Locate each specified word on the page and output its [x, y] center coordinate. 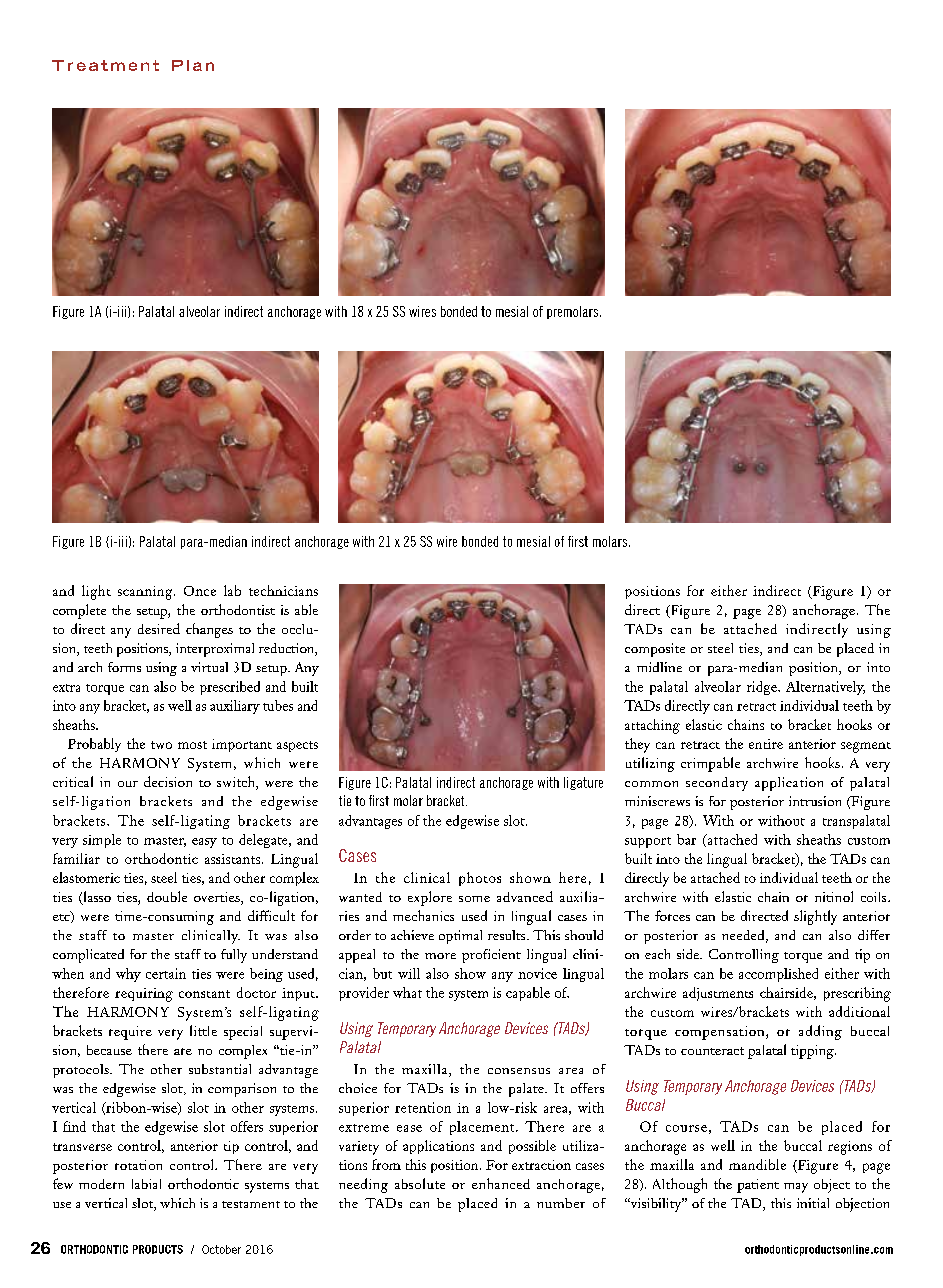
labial [146, 1184]
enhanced [501, 1183]
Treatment [105, 65]
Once [200, 591]
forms [124, 667]
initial [813, 1203]
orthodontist [238, 609]
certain [166, 973]
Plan [193, 65]
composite [655, 650]
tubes [278, 705]
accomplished [778, 975]
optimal [460, 937]
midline [659, 667]
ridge [763, 688]
